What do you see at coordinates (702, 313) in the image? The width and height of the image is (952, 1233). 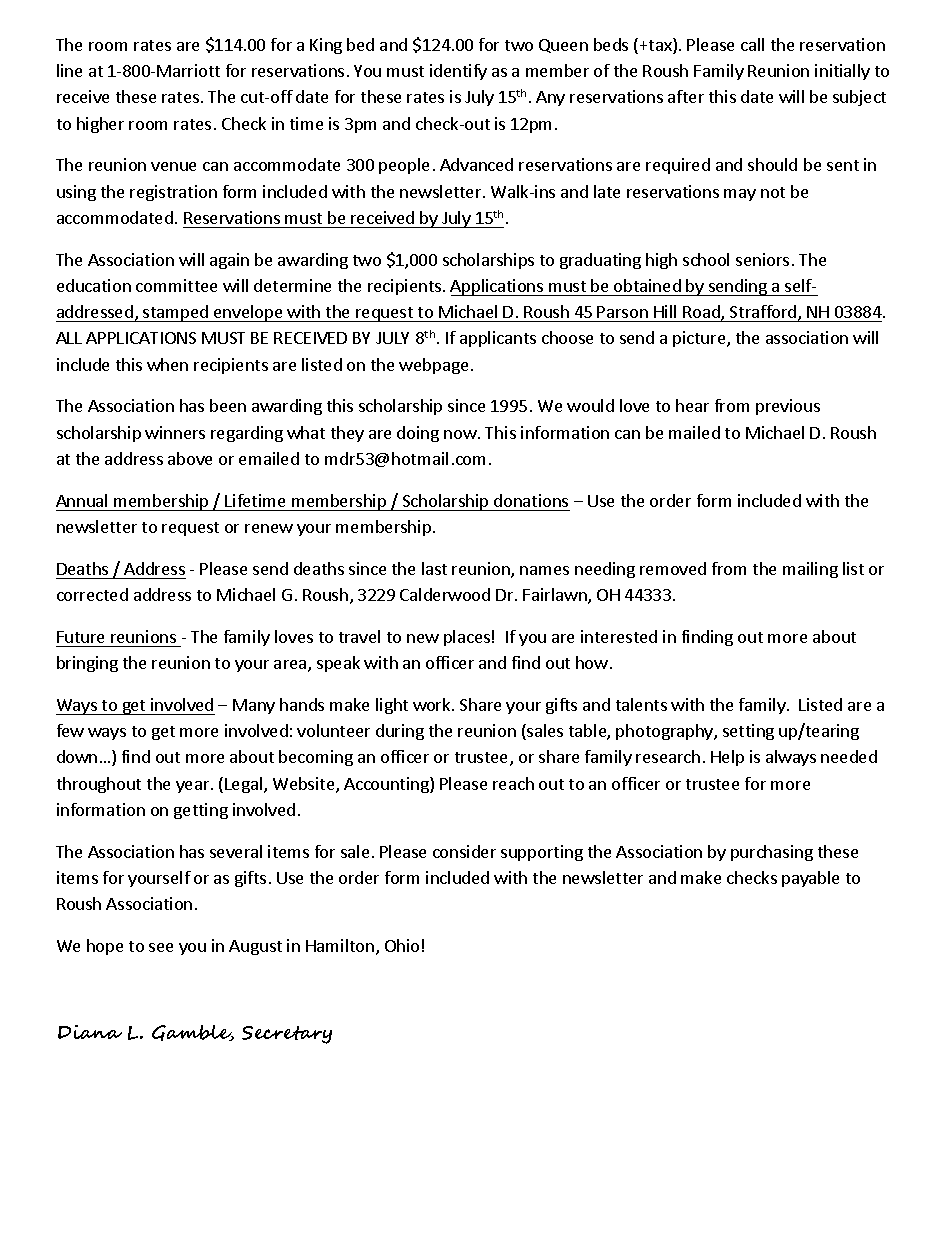 I see `Road` at bounding box center [702, 313].
